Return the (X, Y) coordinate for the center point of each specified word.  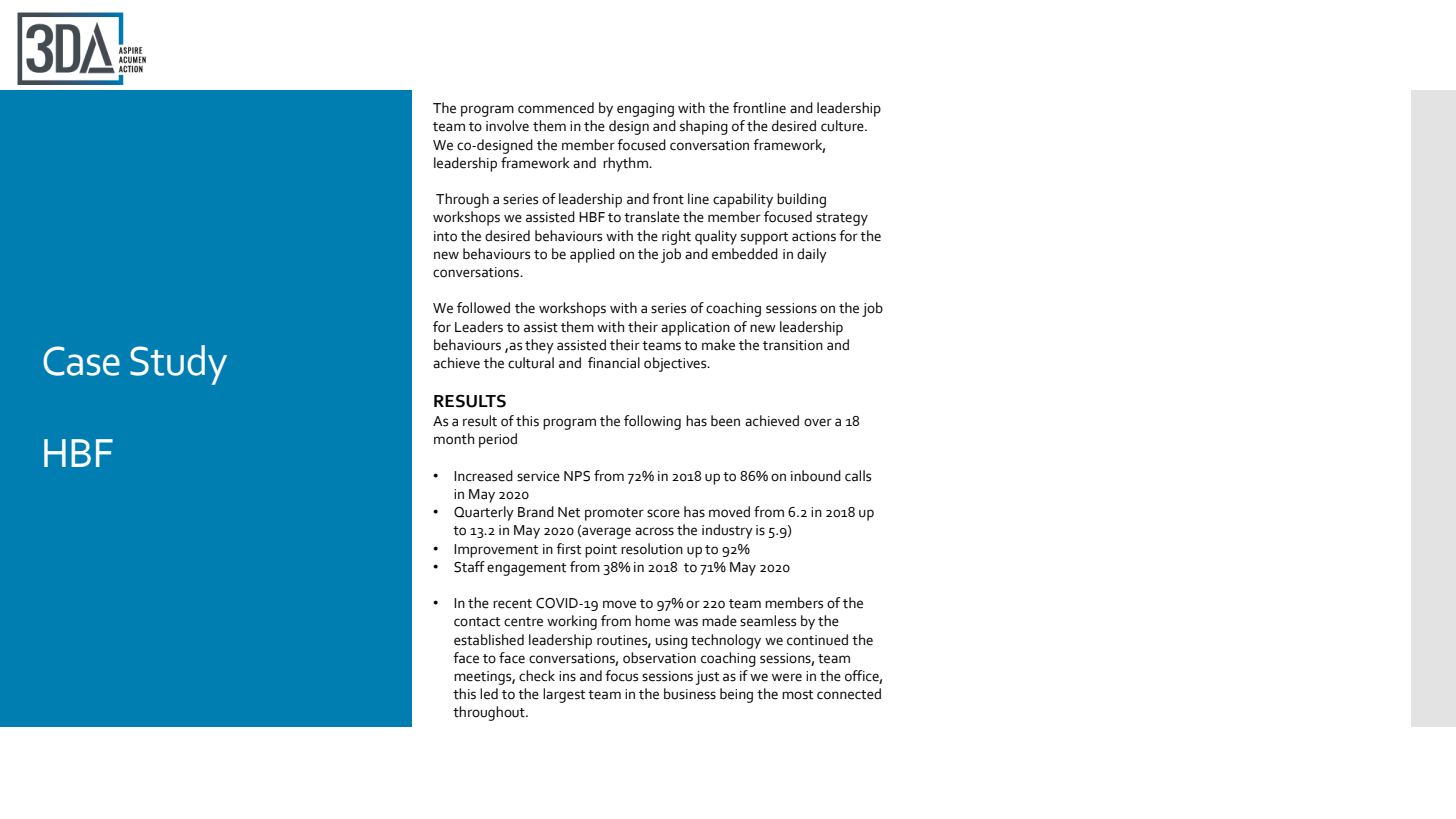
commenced (556, 108)
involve (507, 126)
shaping (704, 127)
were (787, 677)
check (537, 676)
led (489, 694)
